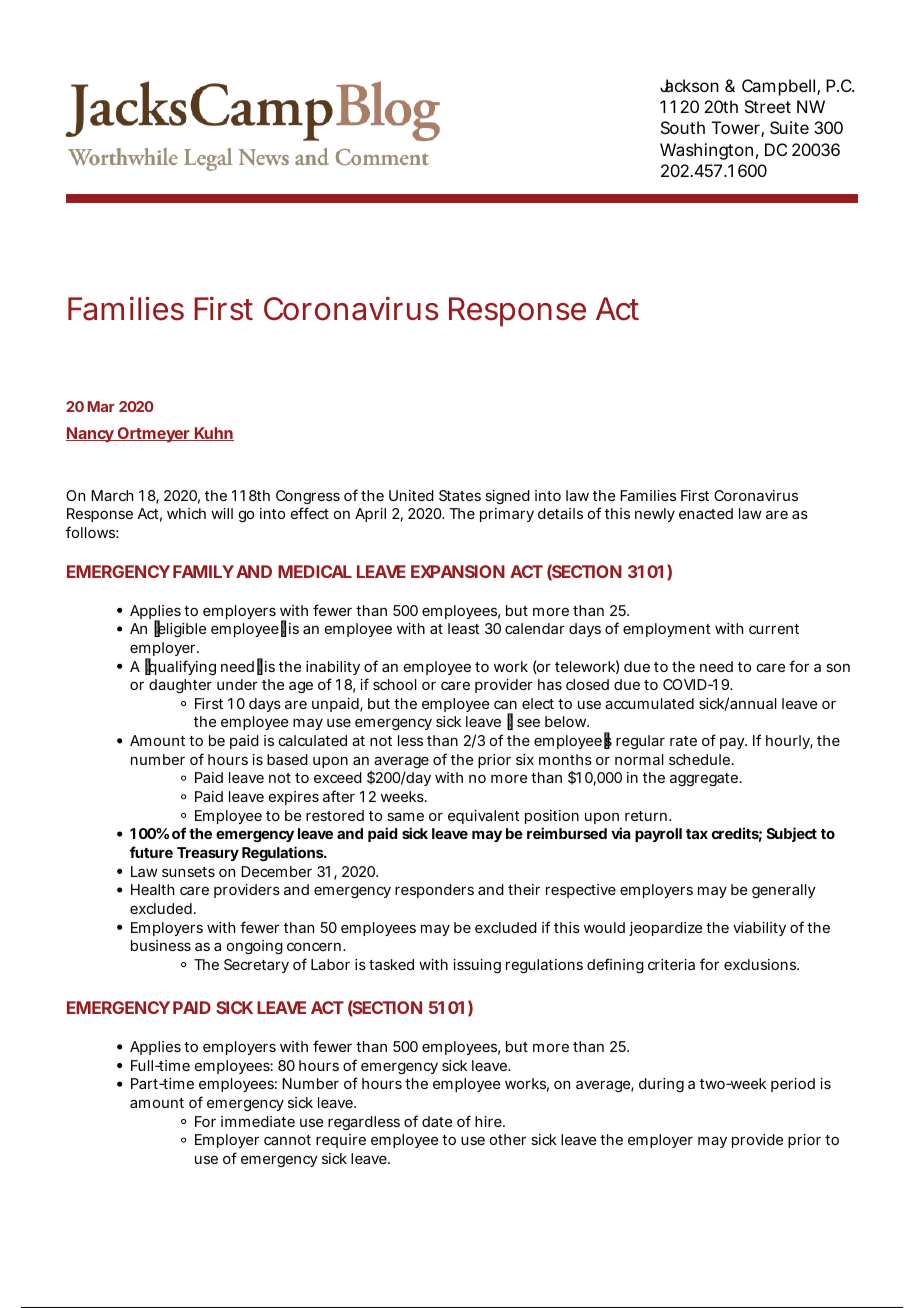 Image resolution: width=924 pixels, height=1308 pixels. I want to click on future, so click(151, 852).
